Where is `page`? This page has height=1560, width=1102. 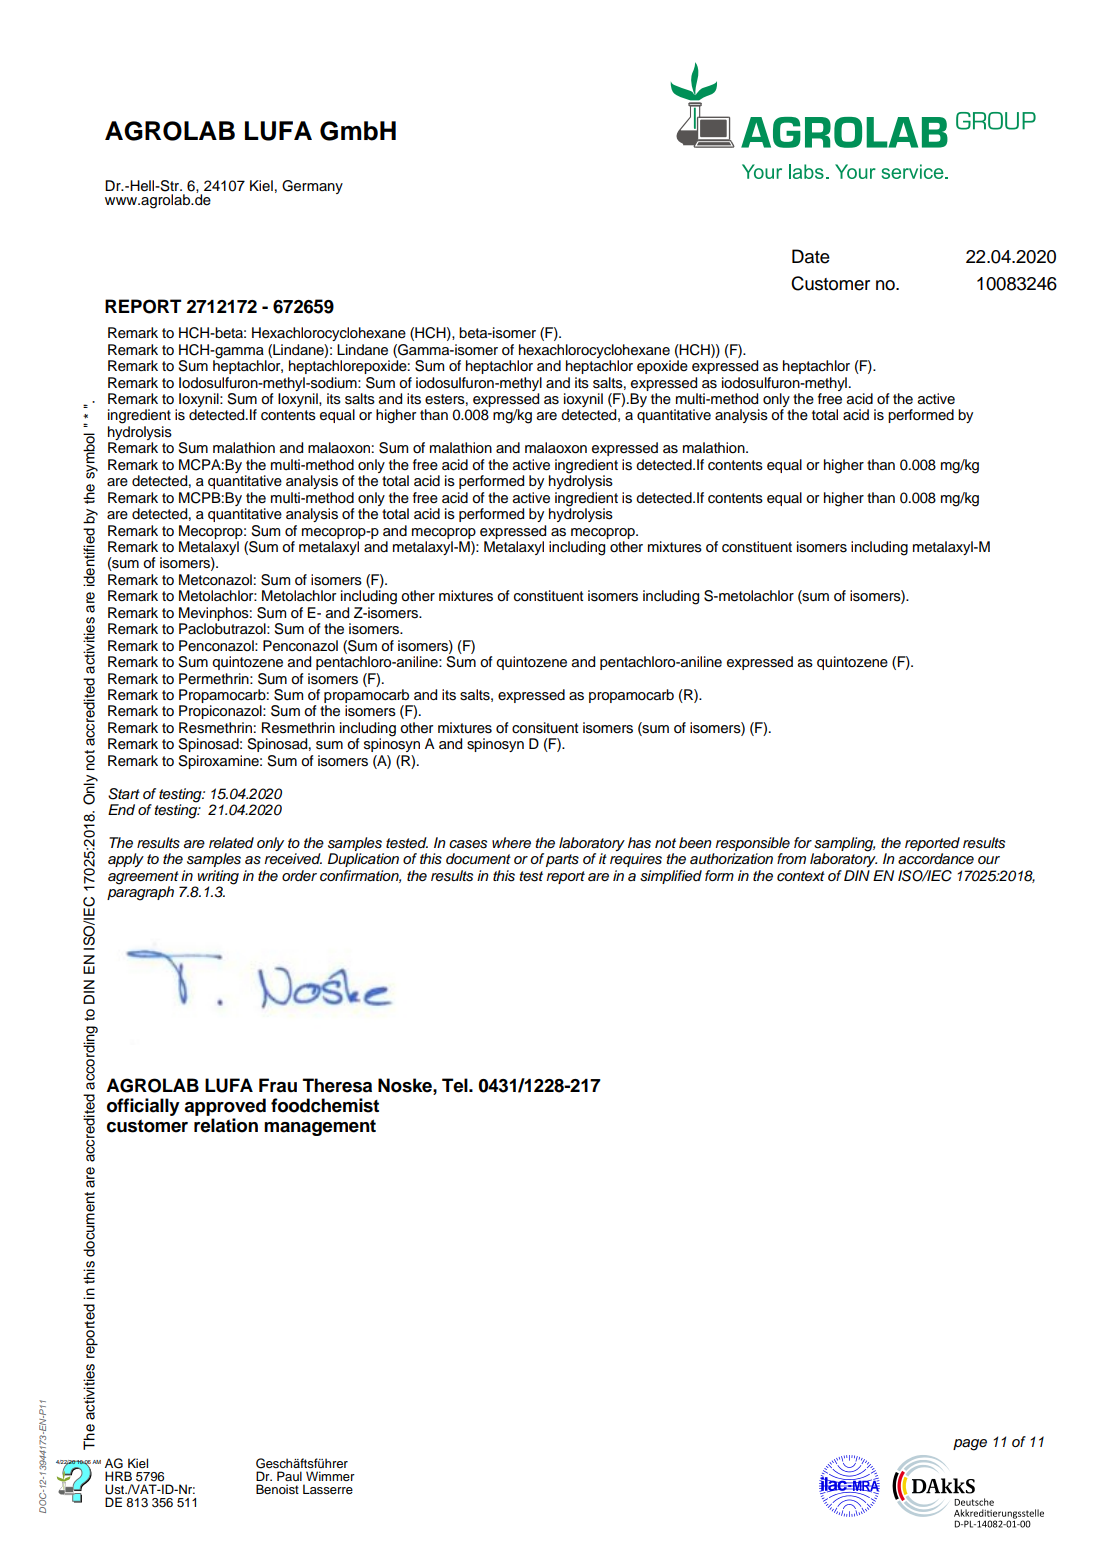
page is located at coordinates (970, 1445).
